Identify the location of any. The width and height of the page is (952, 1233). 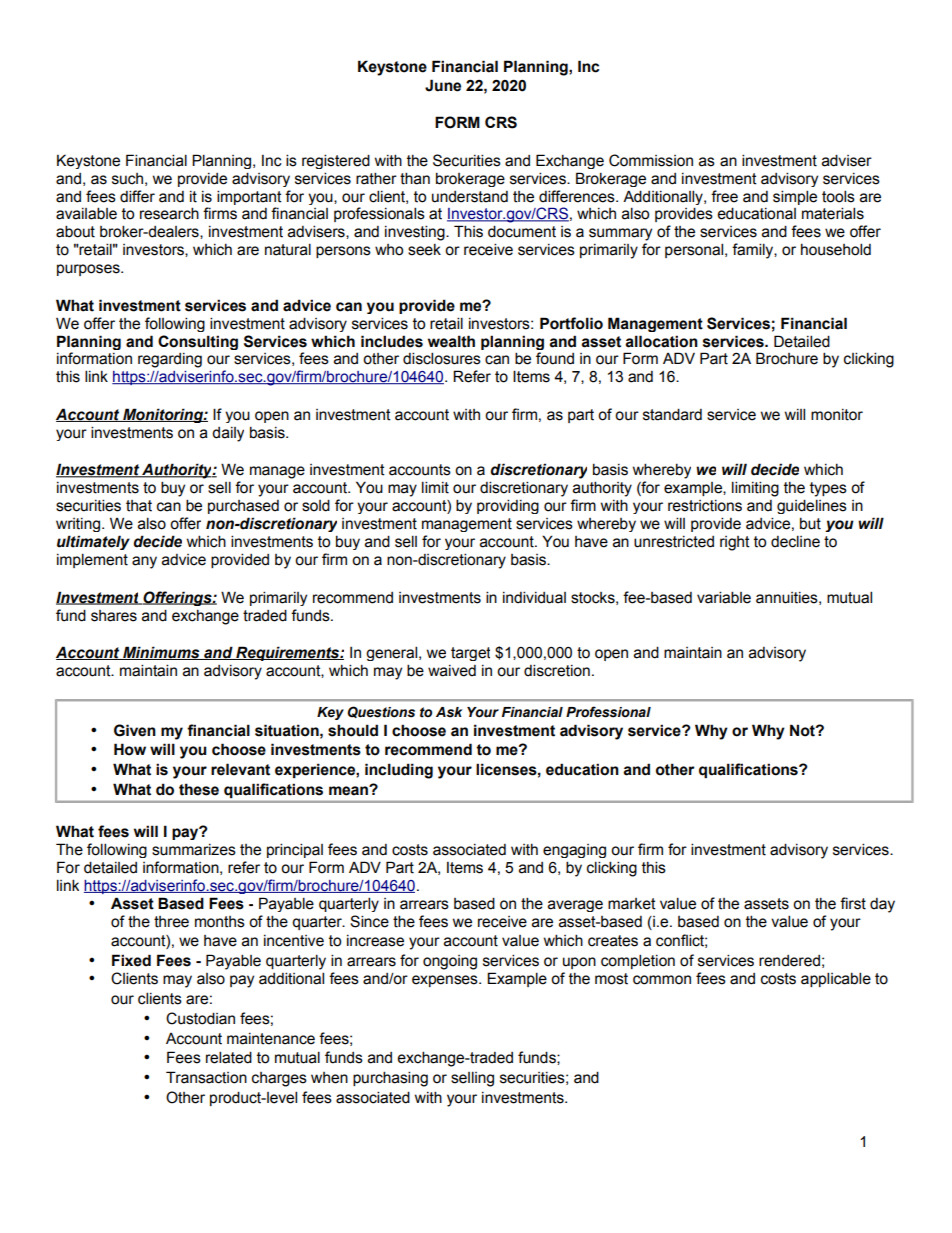
(144, 562).
